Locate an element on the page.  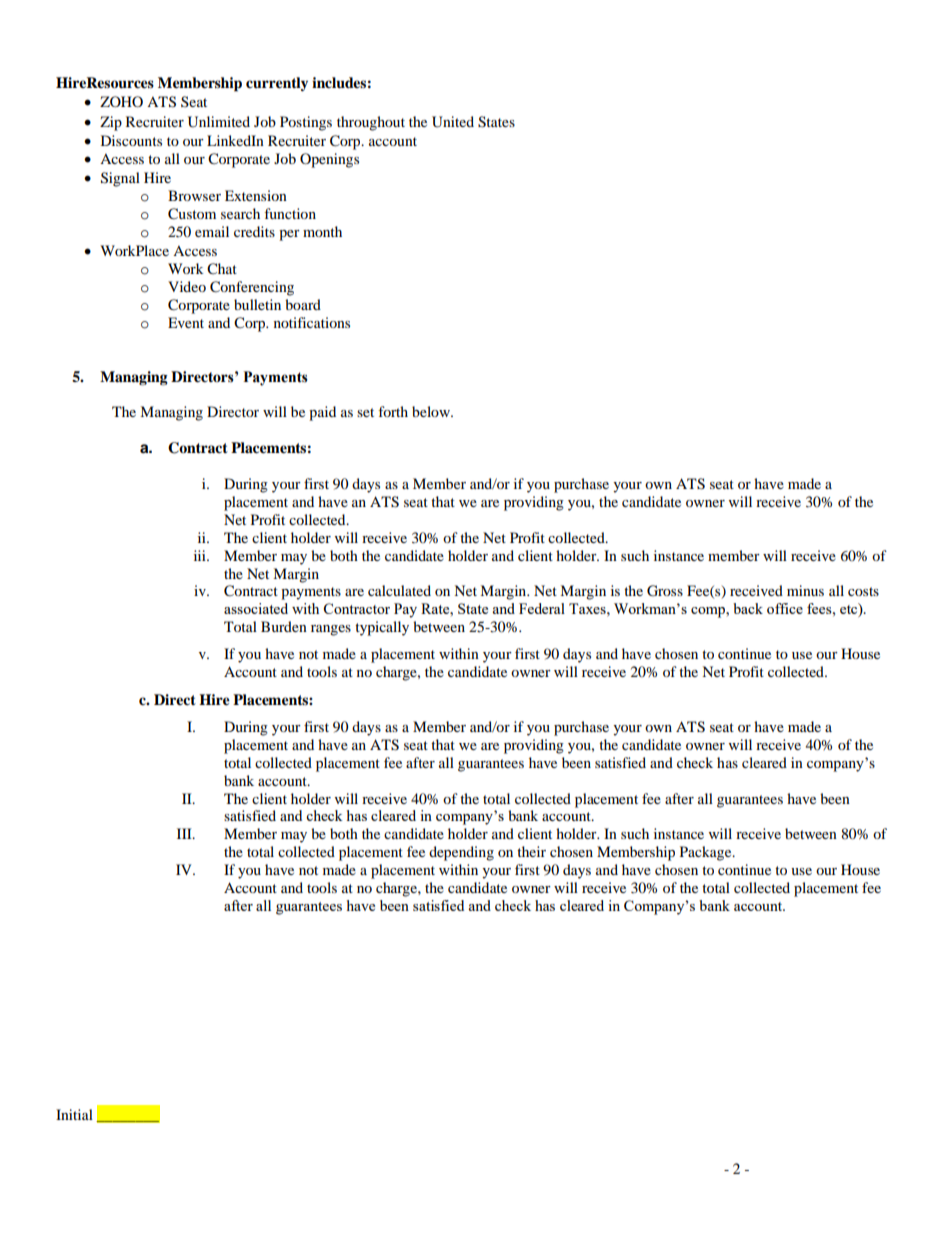
Initial is located at coordinates (74, 1114).
